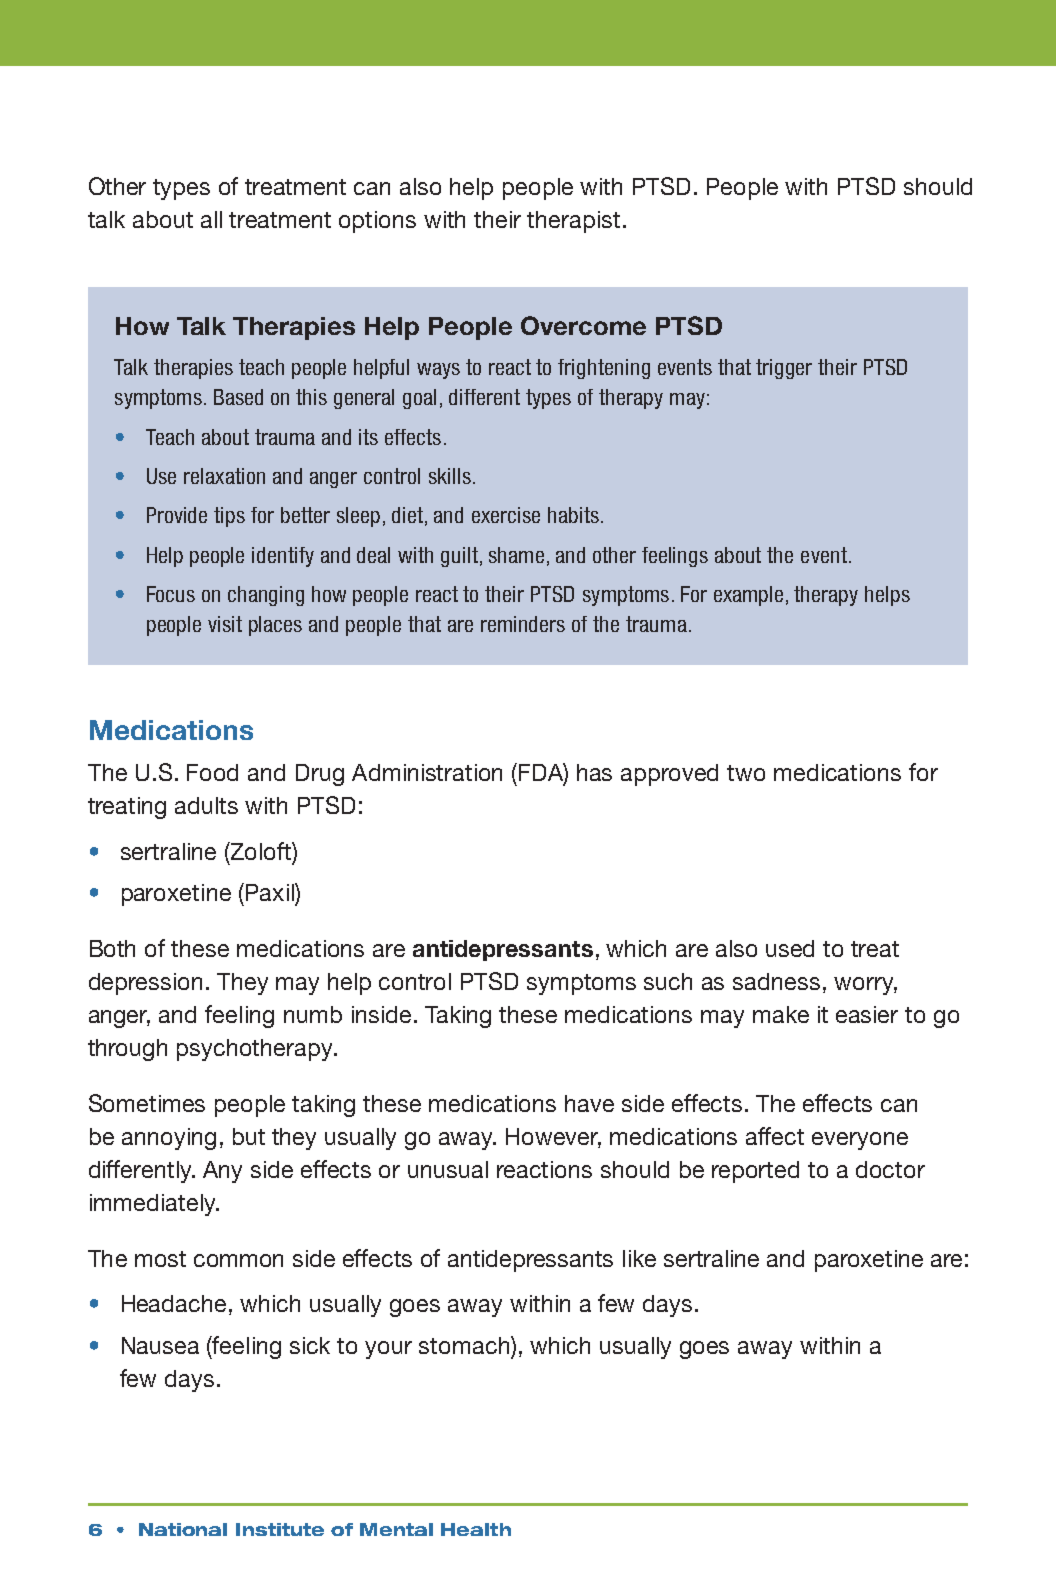 This page has width=1056, height=1583. What do you see at coordinates (746, 773) in the page?
I see `two` at bounding box center [746, 773].
